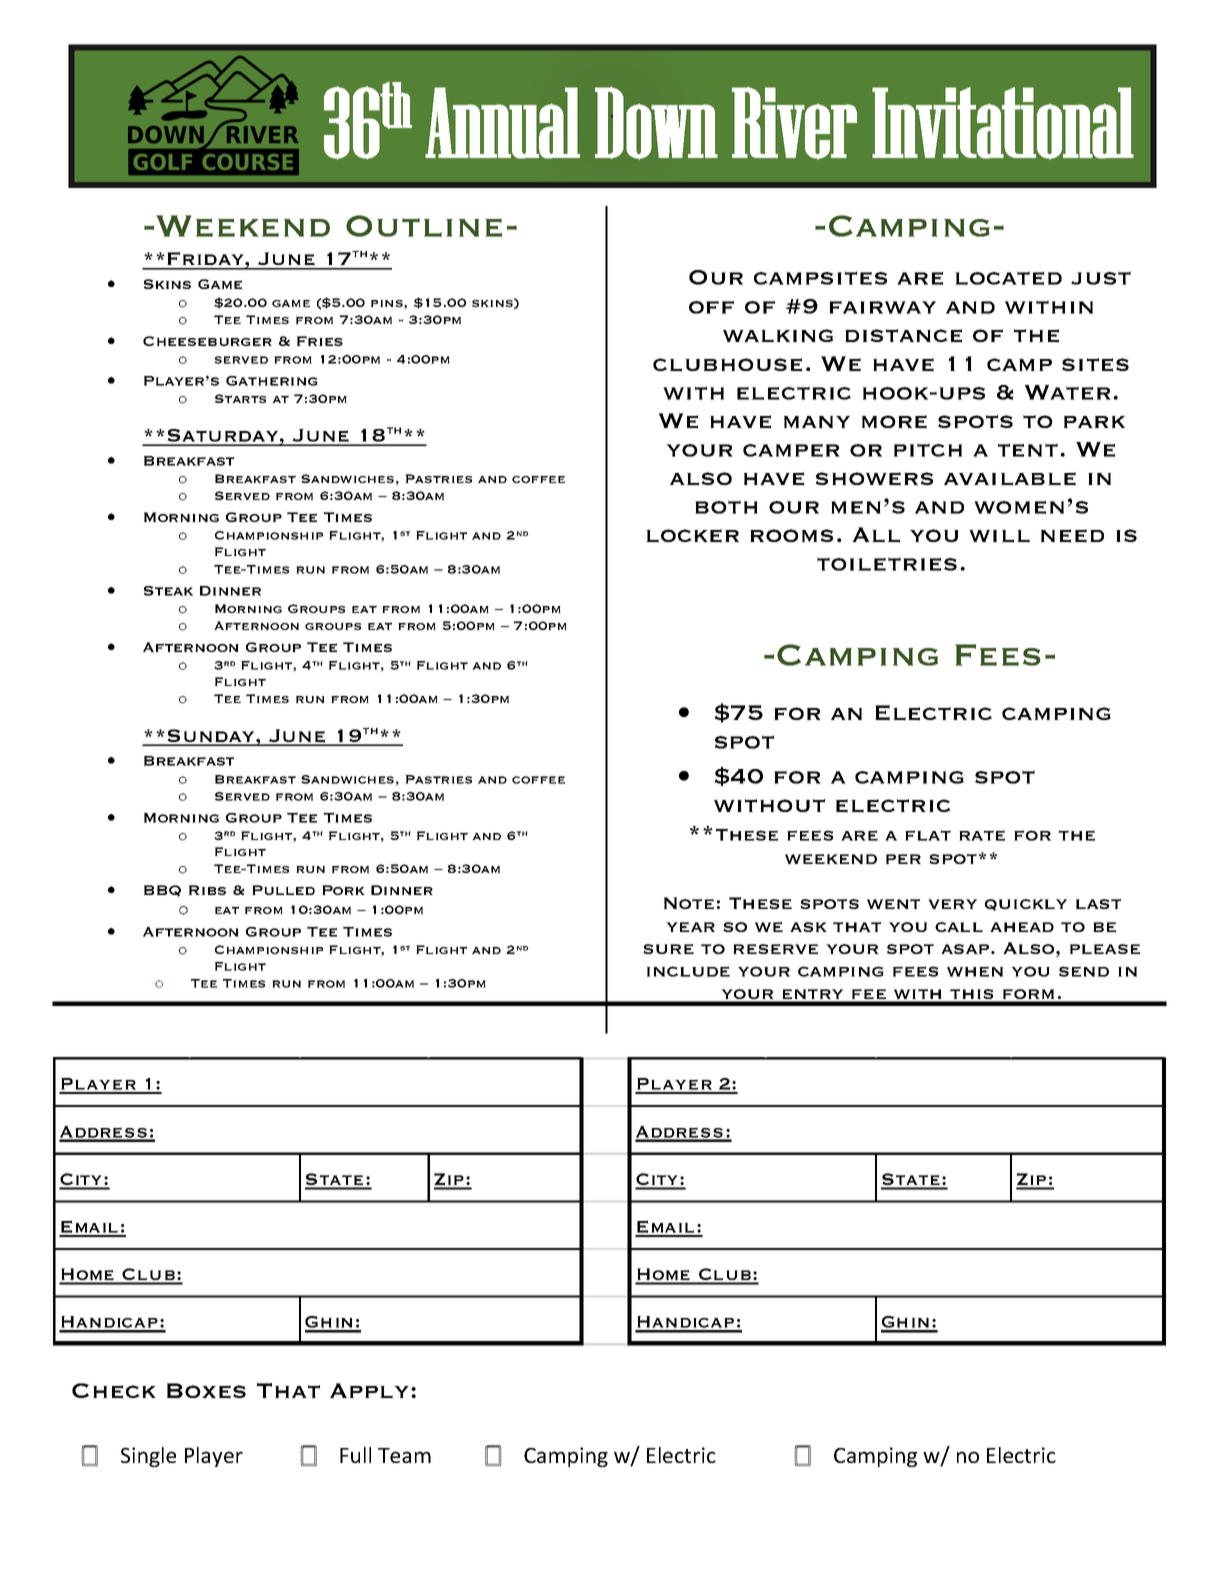  Describe the element at coordinates (975, 971) in the screenshot. I see `when` at that location.
